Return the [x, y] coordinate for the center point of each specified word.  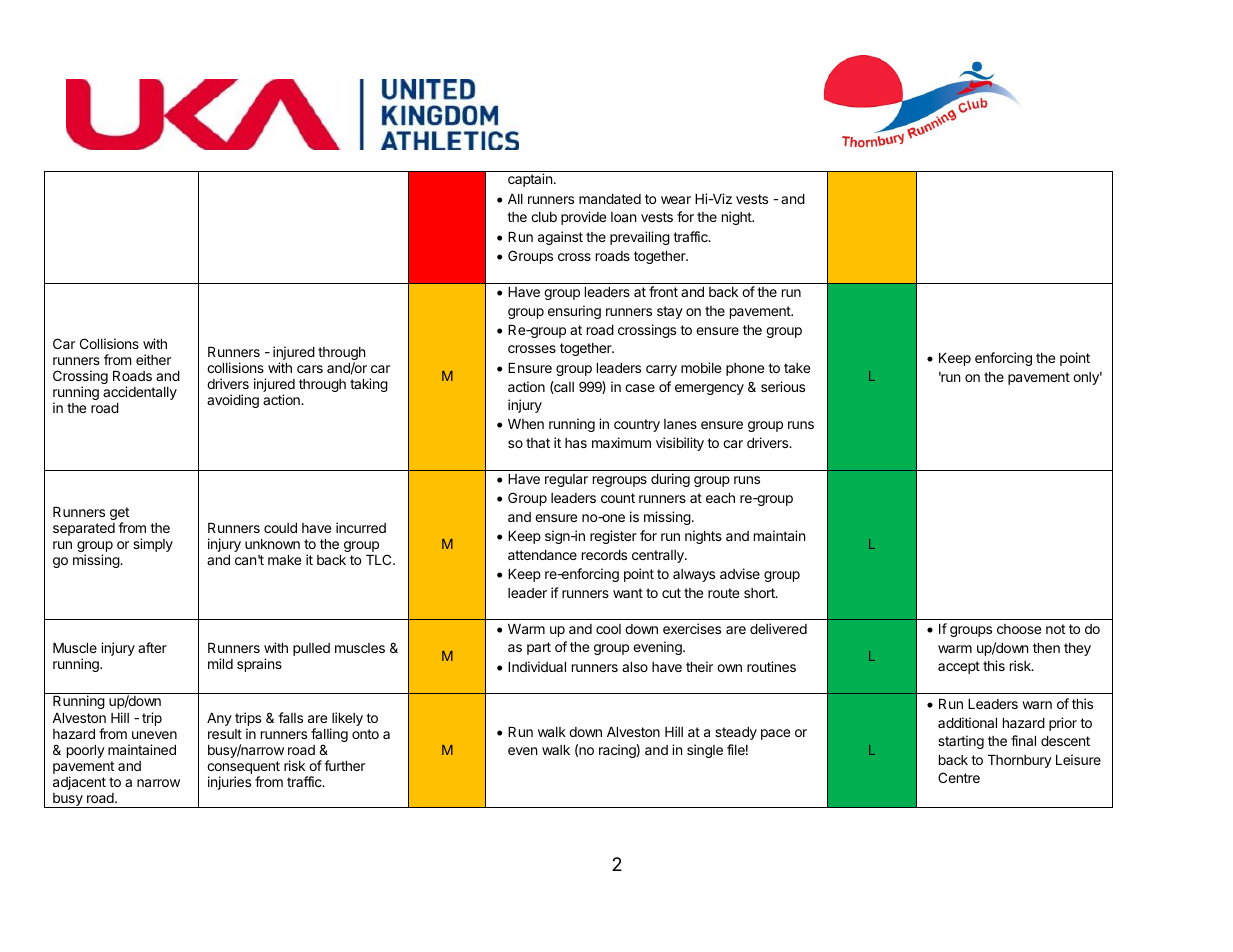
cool [608, 629]
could [280, 528]
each [720, 498]
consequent [243, 769]
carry [661, 370]
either [153, 359]
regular [566, 480]
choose [1019, 629]
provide [583, 218]
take [797, 368]
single [705, 751]
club [544, 217]
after [152, 647]
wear [676, 200]
